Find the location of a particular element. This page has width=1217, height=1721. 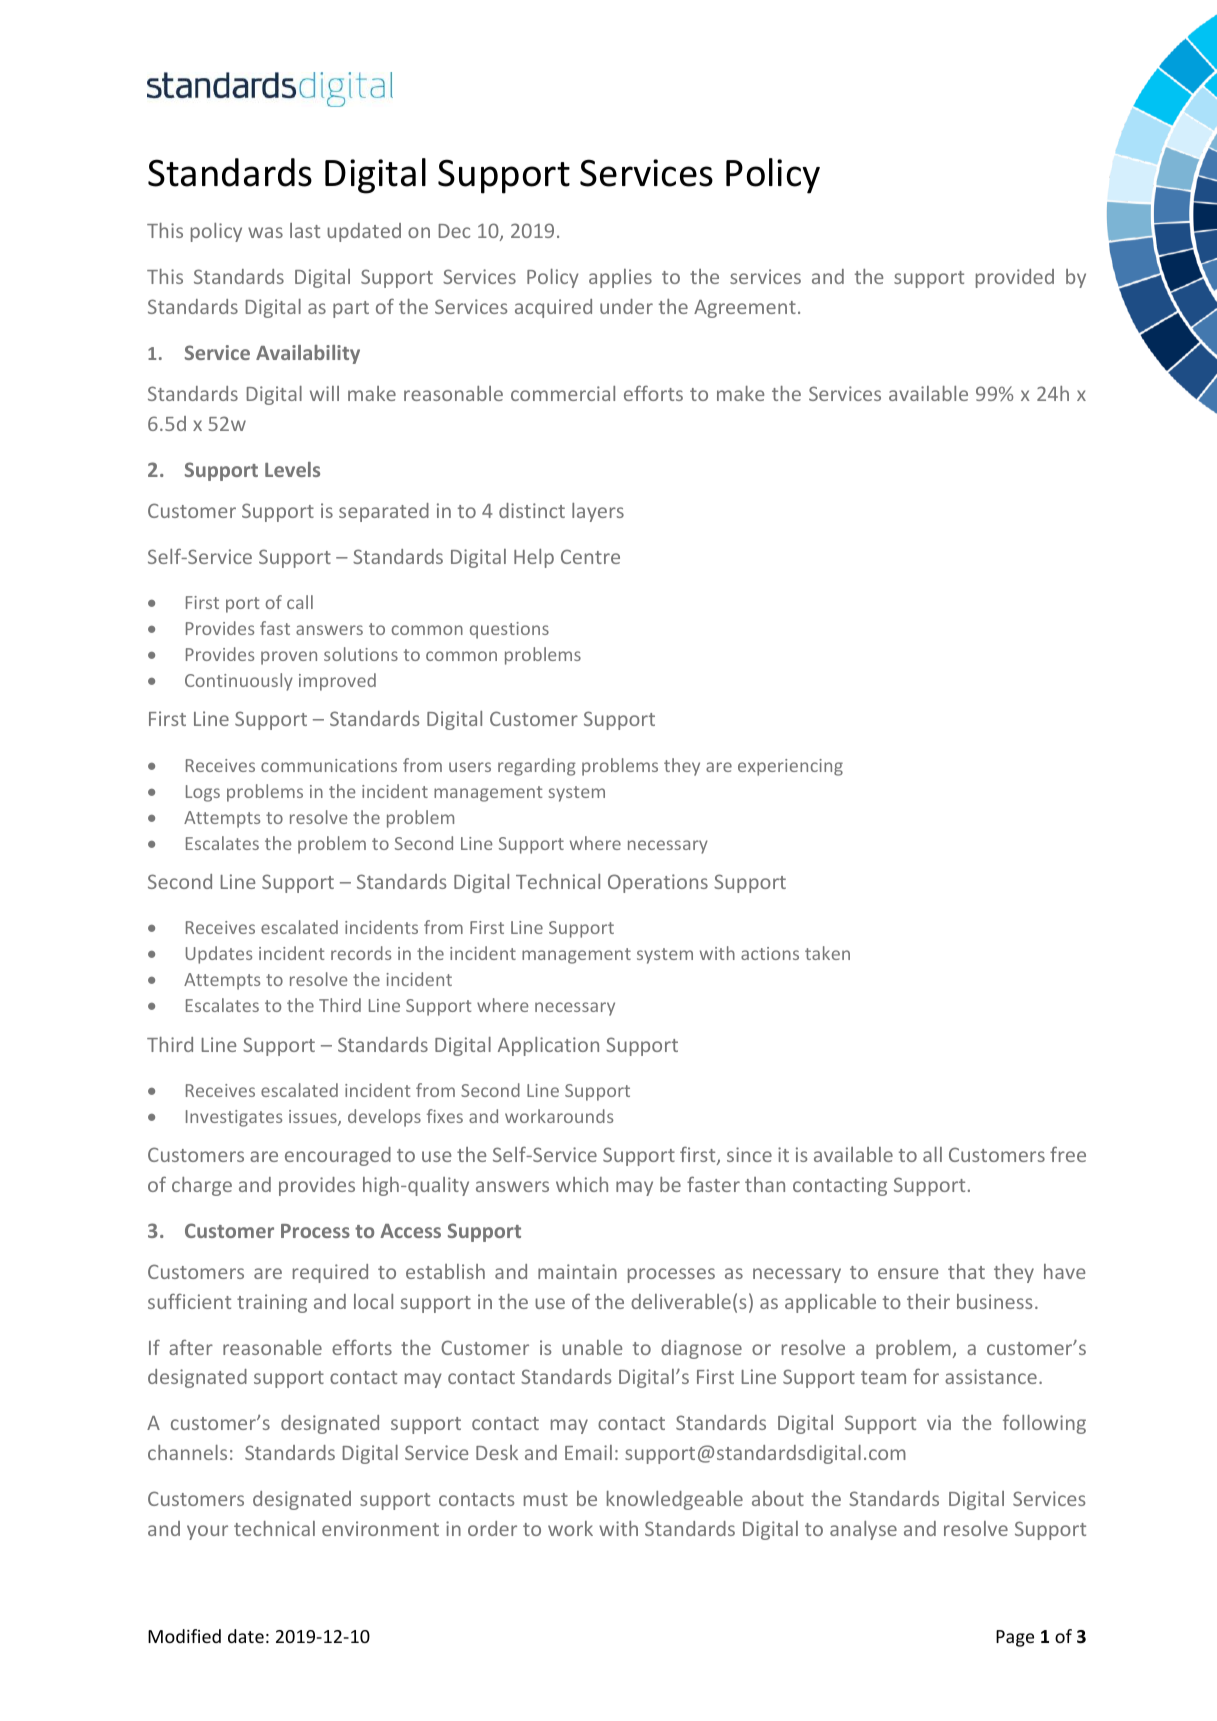

Operations is located at coordinates (658, 883).
